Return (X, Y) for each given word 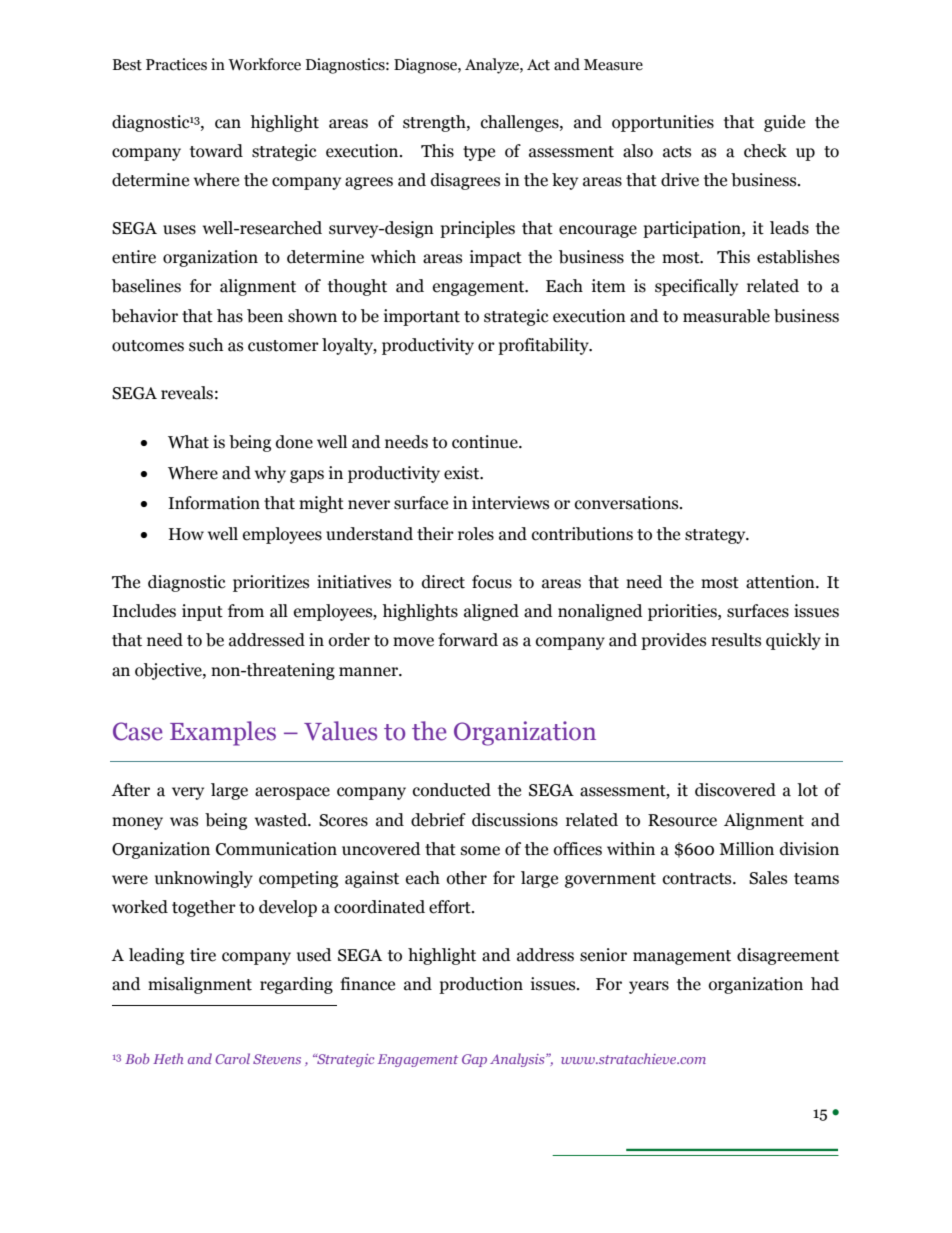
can (228, 124)
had (825, 984)
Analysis (518, 1060)
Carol (232, 1058)
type (479, 153)
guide (784, 123)
